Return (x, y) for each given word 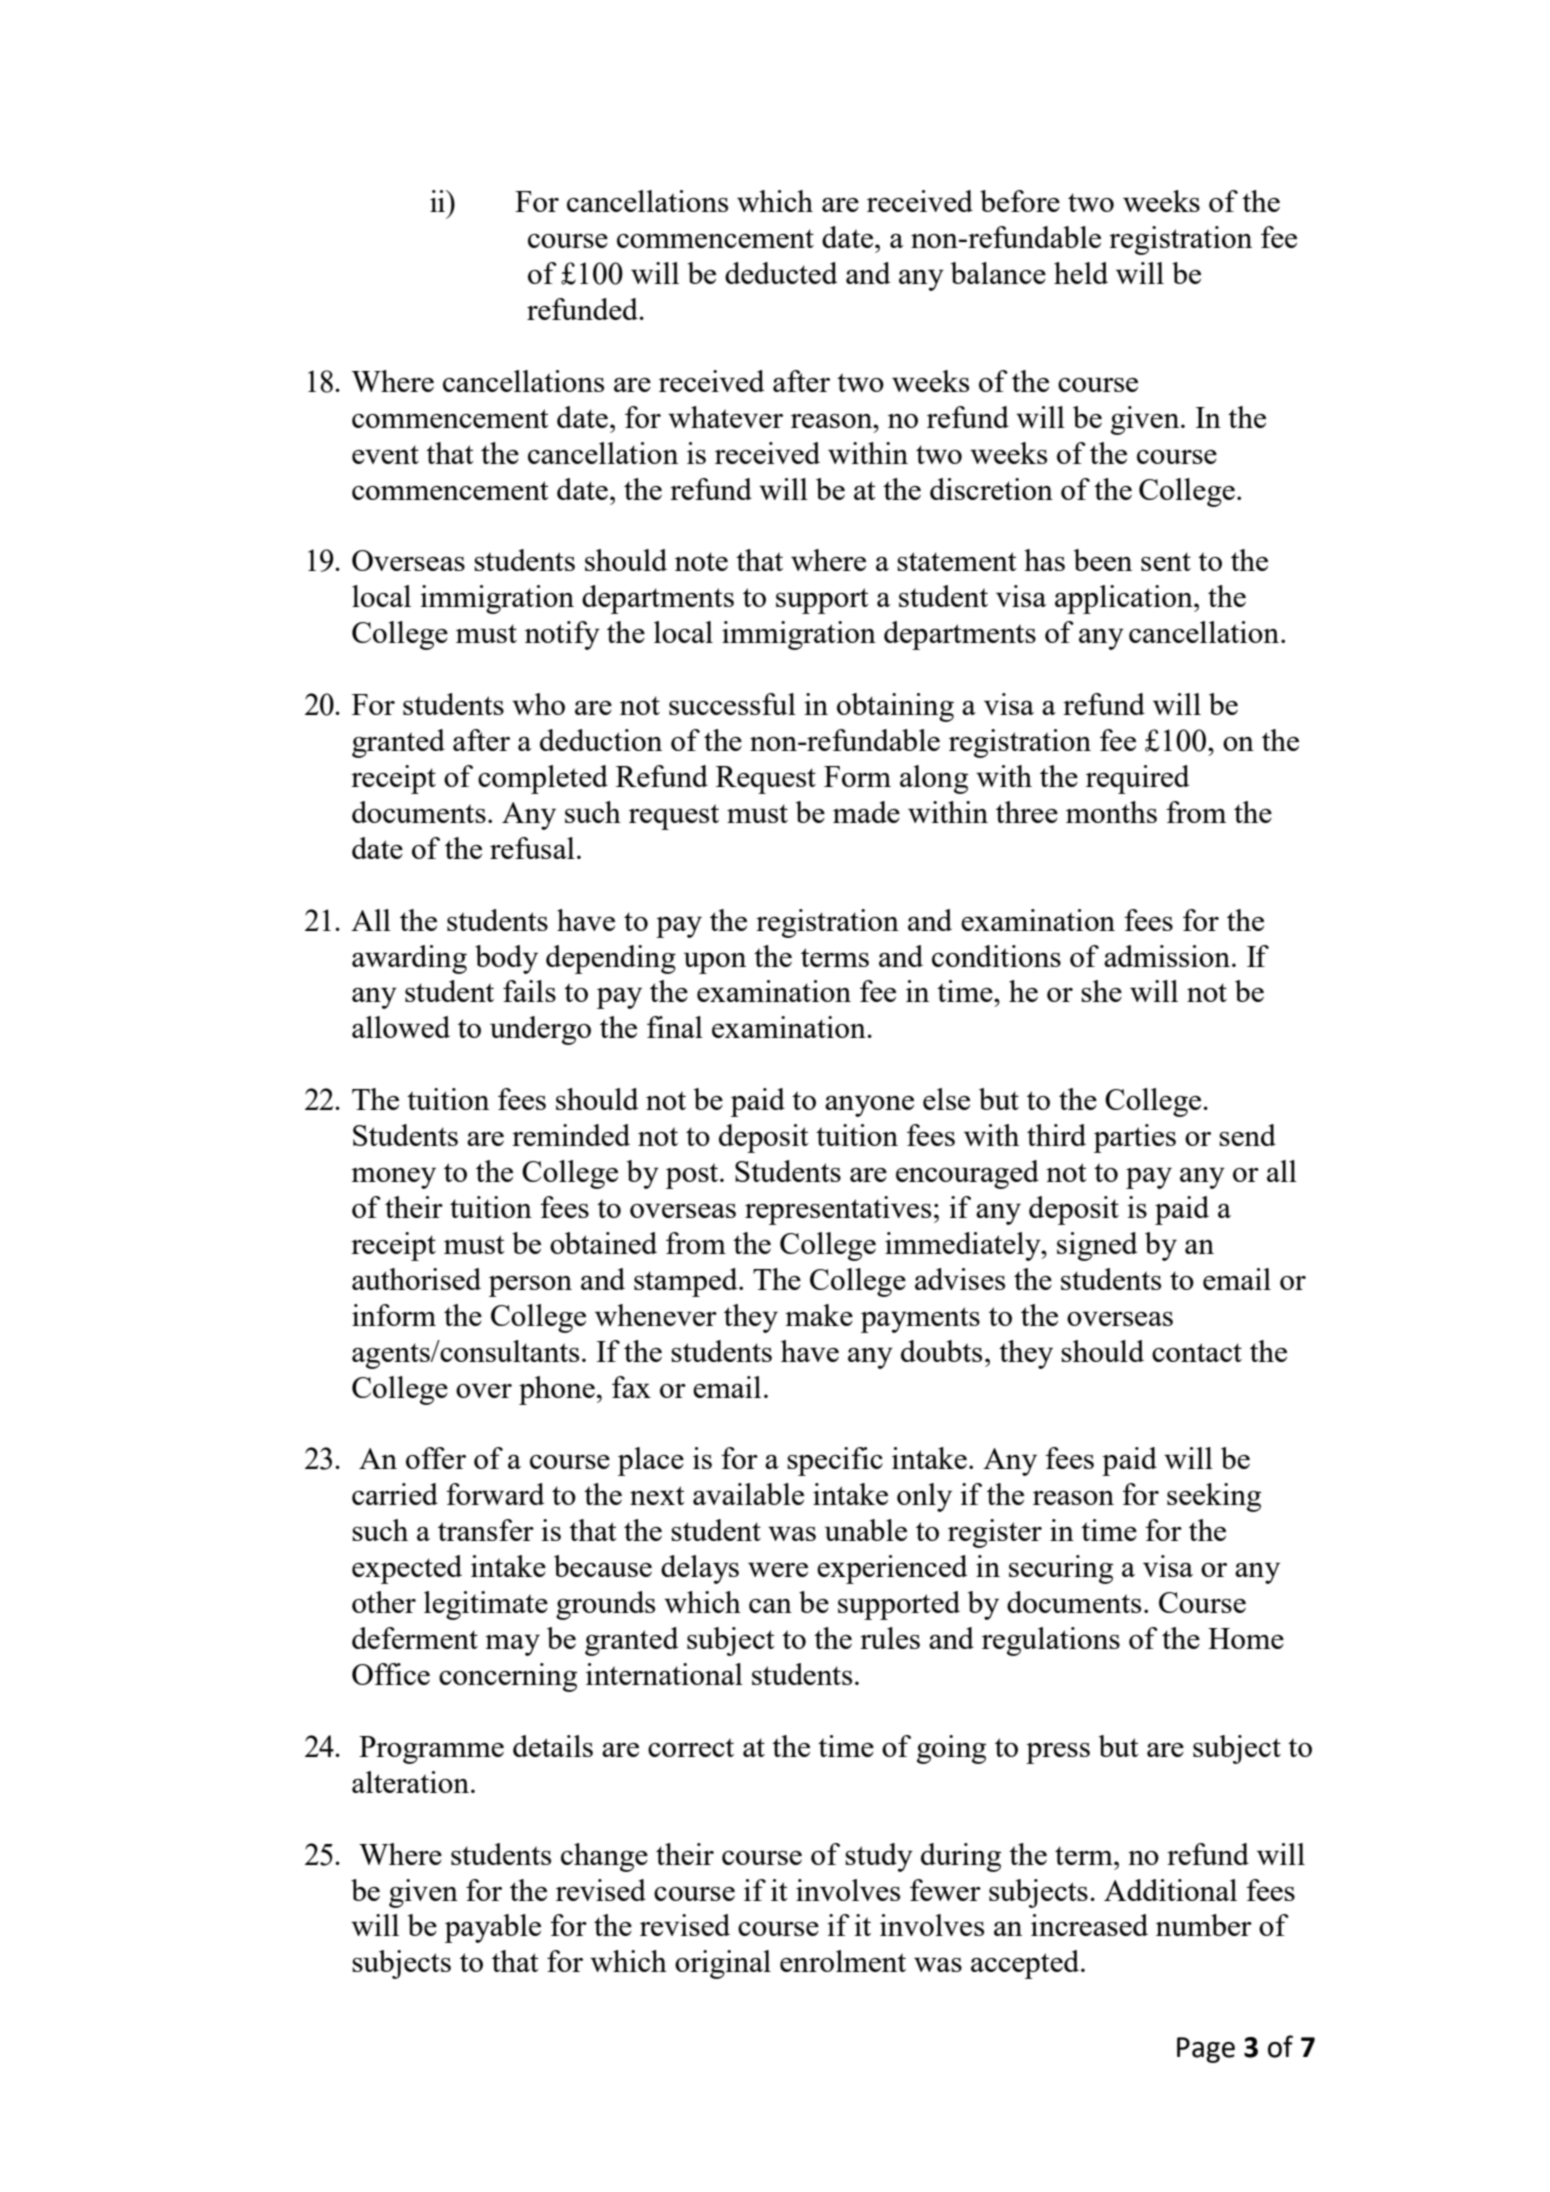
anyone (869, 1106)
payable (493, 1928)
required (1137, 779)
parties (1135, 1138)
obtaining (895, 707)
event (385, 454)
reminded (571, 1135)
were (778, 1570)
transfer (486, 1530)
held (1081, 273)
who (538, 704)
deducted (781, 273)
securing (1061, 1569)
